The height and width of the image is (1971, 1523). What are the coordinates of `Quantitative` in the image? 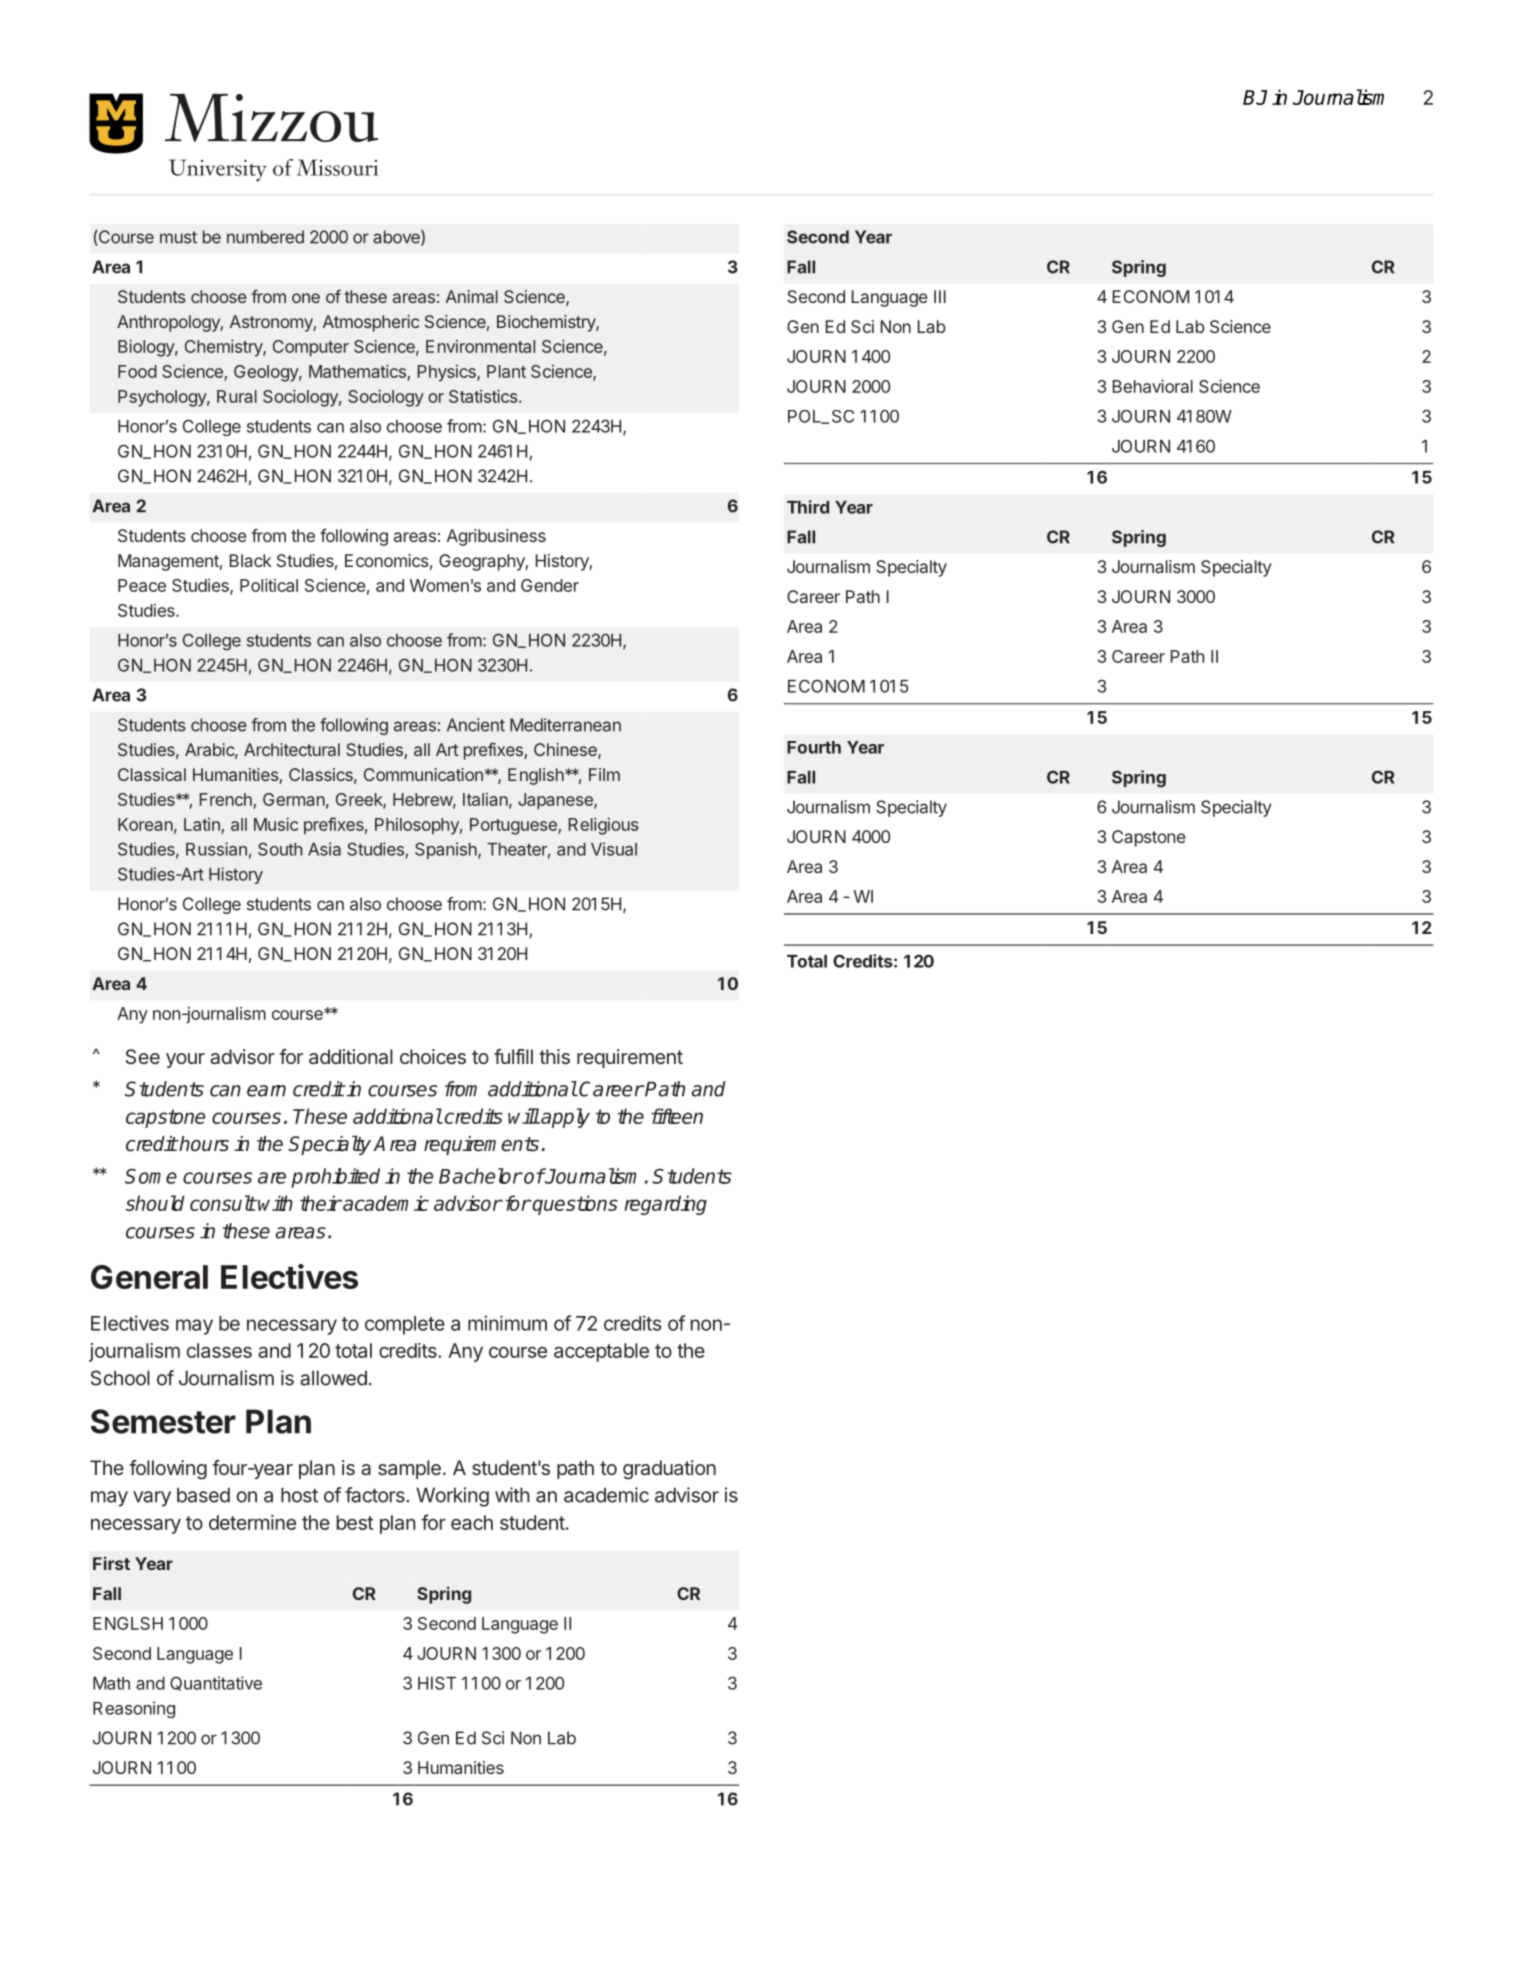 It's located at (216, 1683).
